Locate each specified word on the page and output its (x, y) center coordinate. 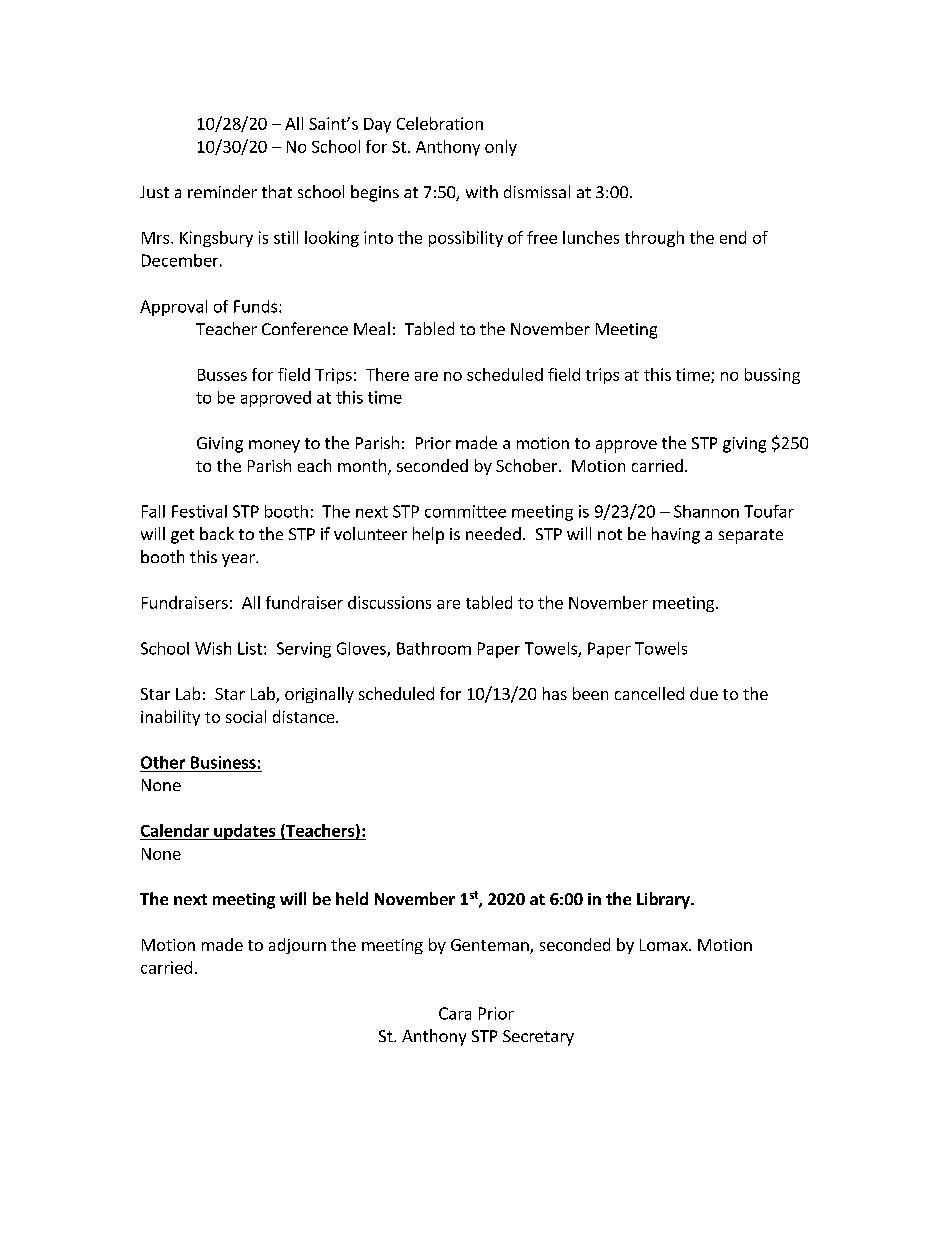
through (654, 239)
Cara (455, 1013)
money (274, 446)
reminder (222, 191)
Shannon (706, 511)
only (501, 148)
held (352, 898)
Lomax (665, 945)
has (555, 693)
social (246, 716)
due (704, 693)
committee (465, 511)
